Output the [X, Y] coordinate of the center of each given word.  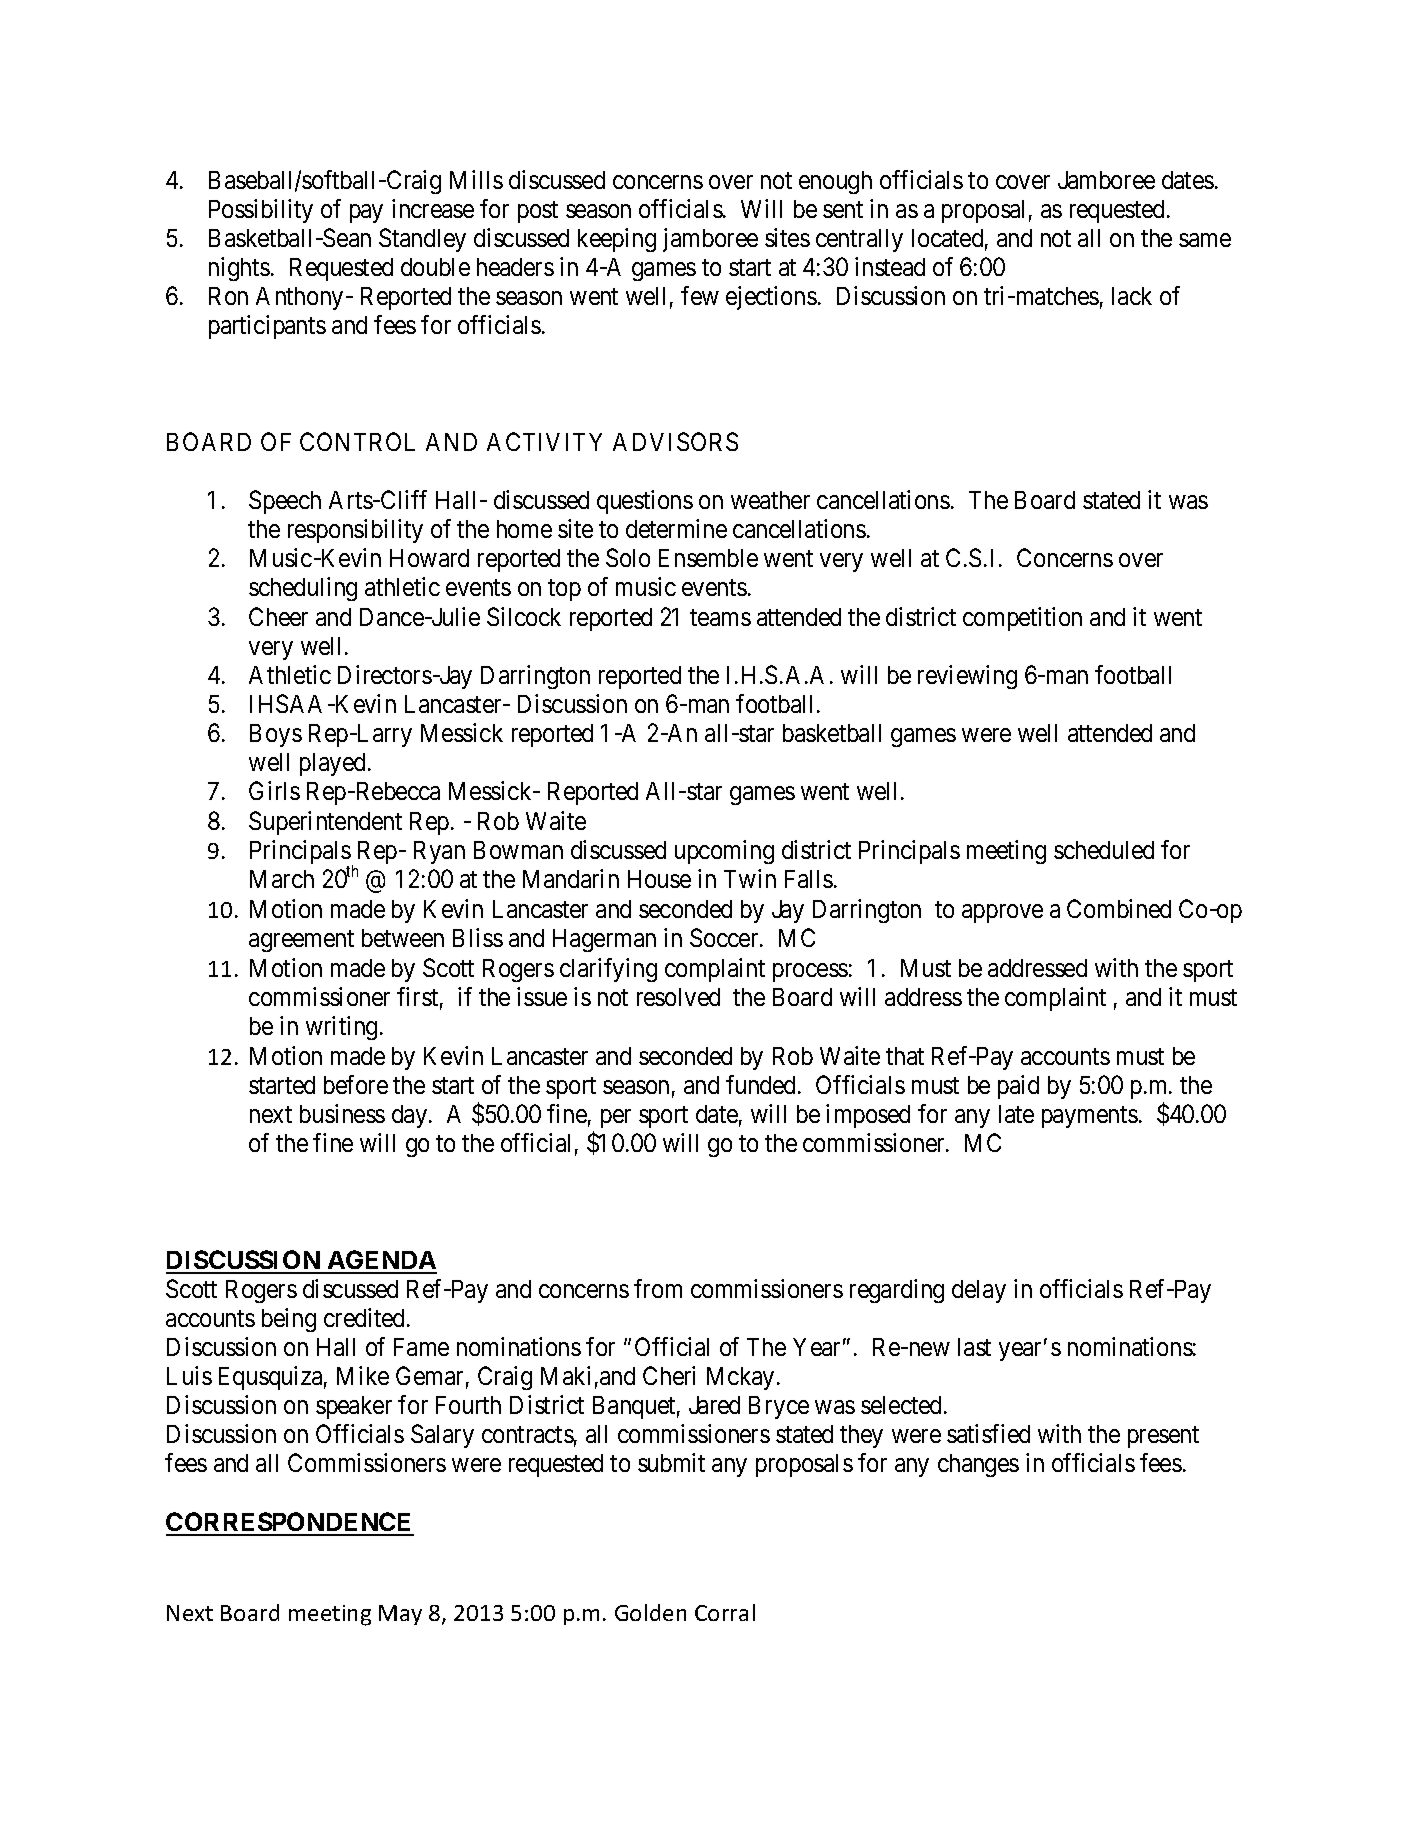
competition [1022, 619]
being [289, 1320]
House [659, 879]
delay [979, 1291]
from [658, 1288]
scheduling [303, 589]
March [282, 879]
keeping [617, 240]
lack [1132, 296]
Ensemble [708, 558]
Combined [1119, 908]
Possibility [261, 211]
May [400, 1615]
